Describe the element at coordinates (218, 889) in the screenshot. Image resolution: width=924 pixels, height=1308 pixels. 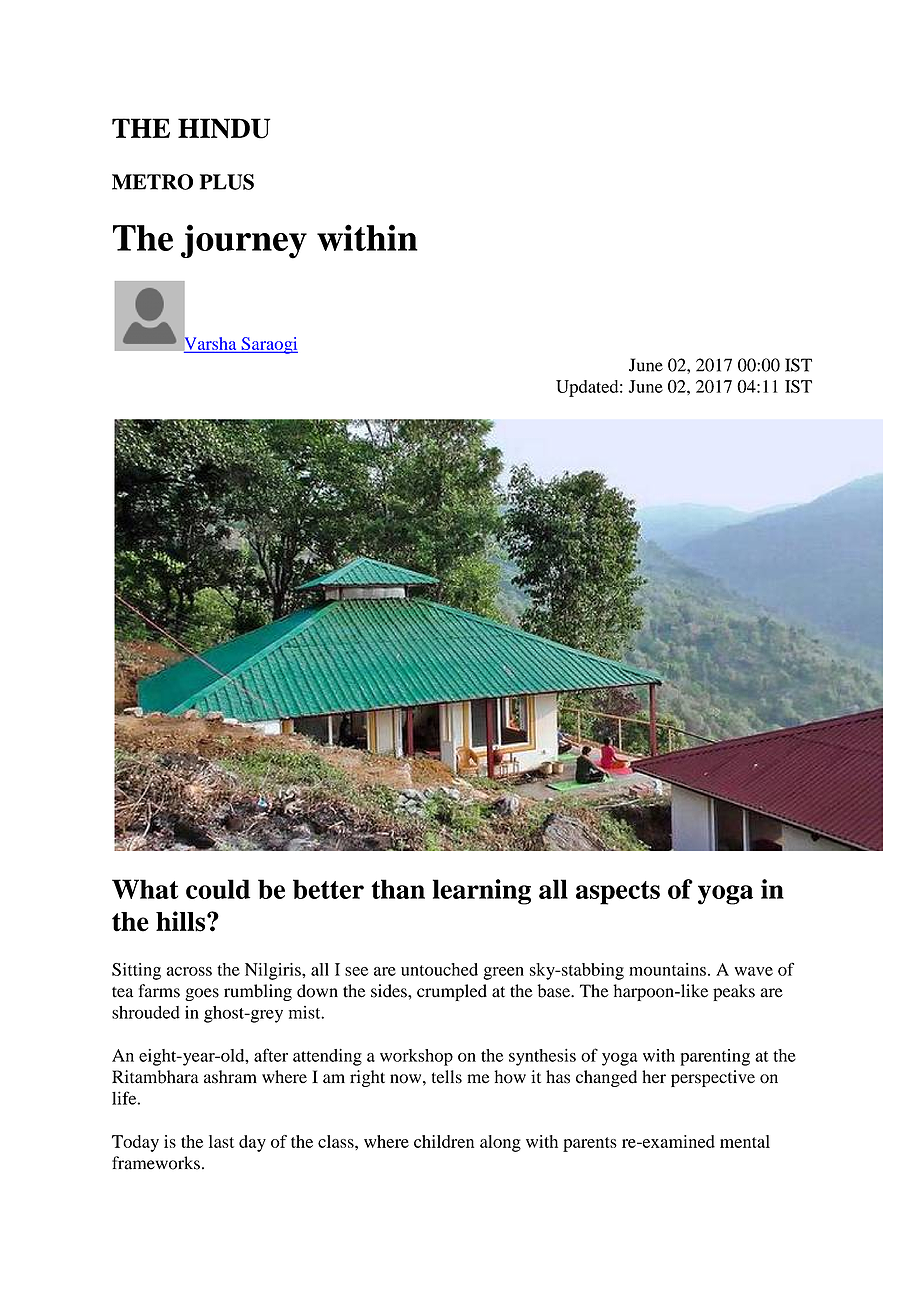
I see `could` at that location.
